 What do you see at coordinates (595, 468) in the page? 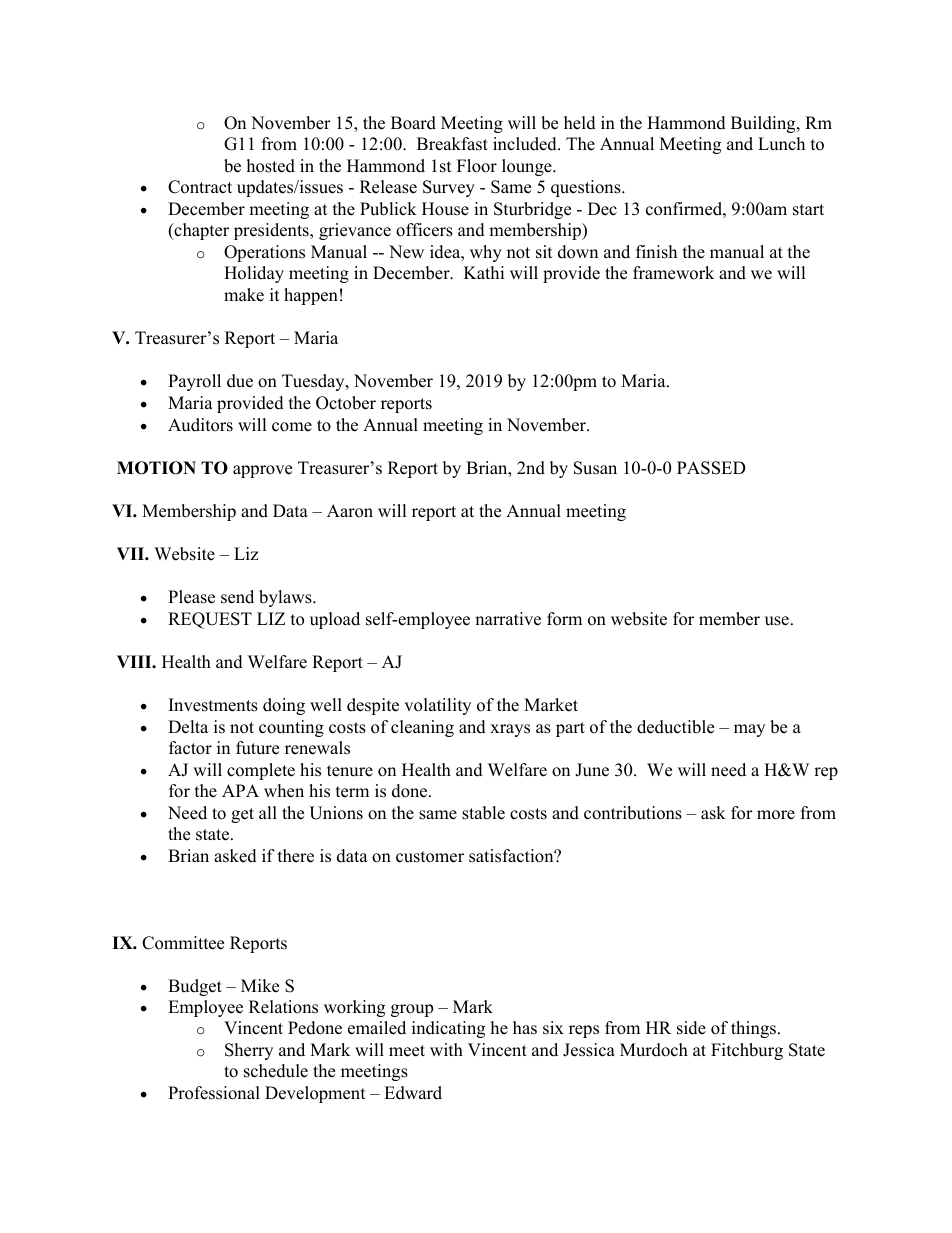
I see `Susan` at bounding box center [595, 468].
